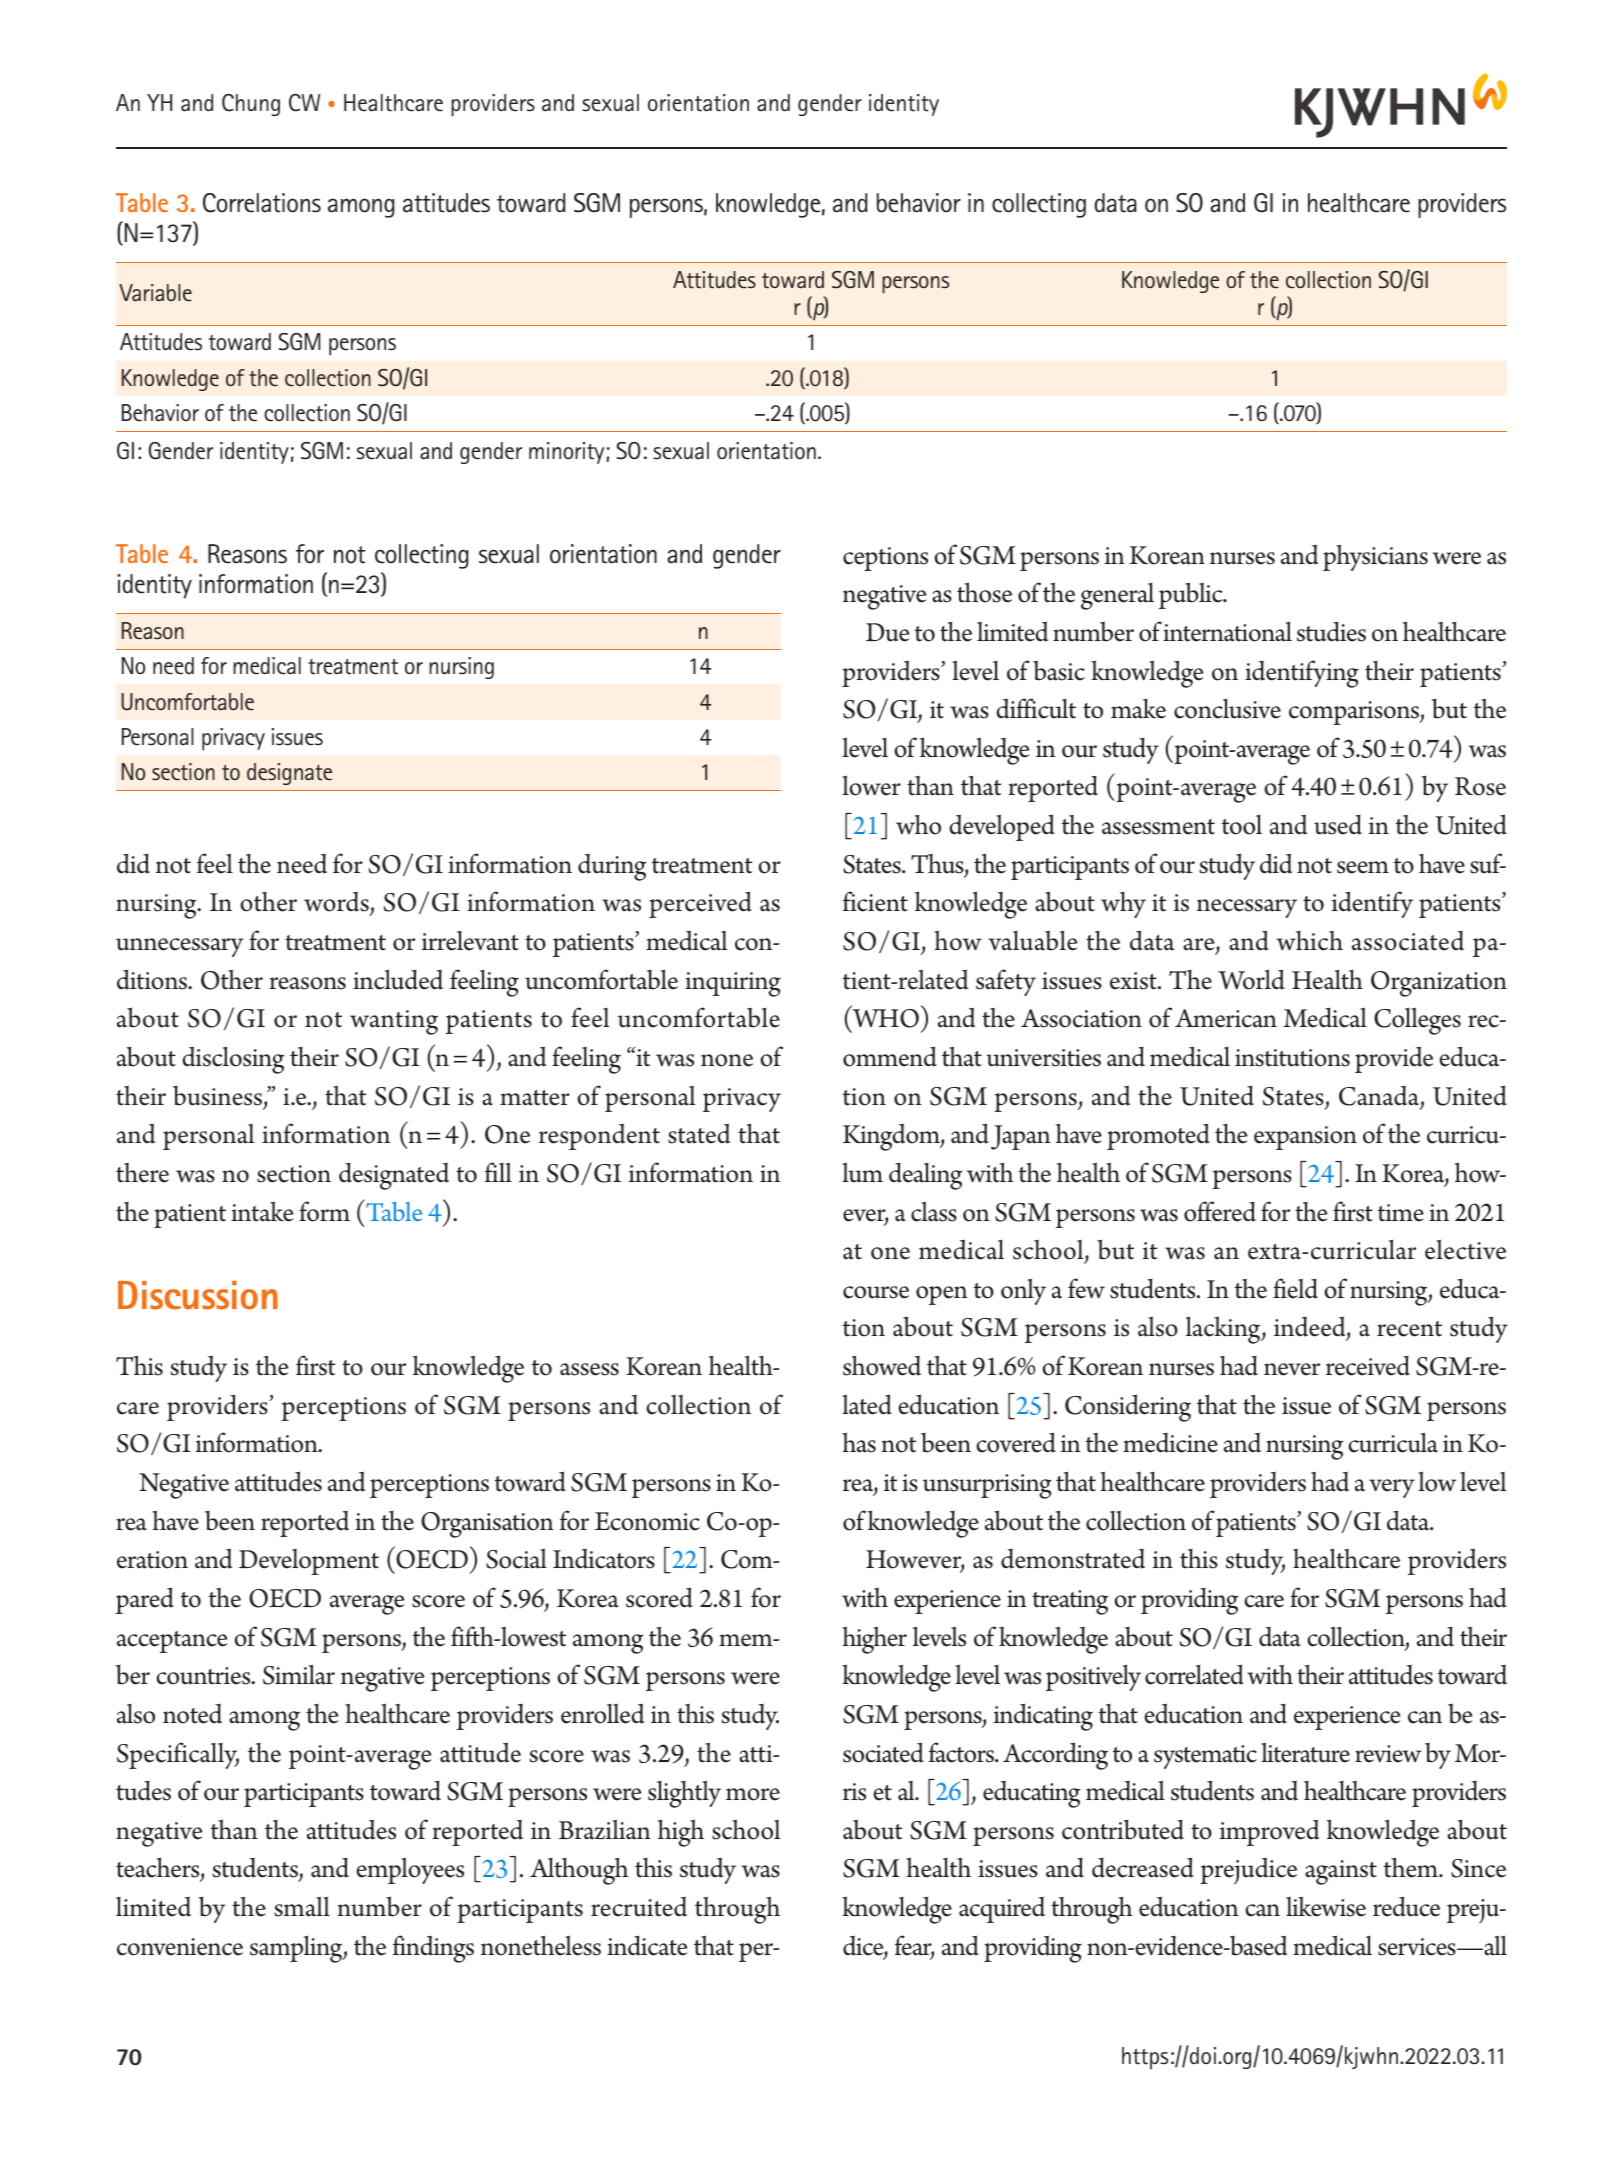 The width and height of the screenshot is (1623, 2164). What do you see at coordinates (251, 105) in the screenshot?
I see `Chung` at bounding box center [251, 105].
